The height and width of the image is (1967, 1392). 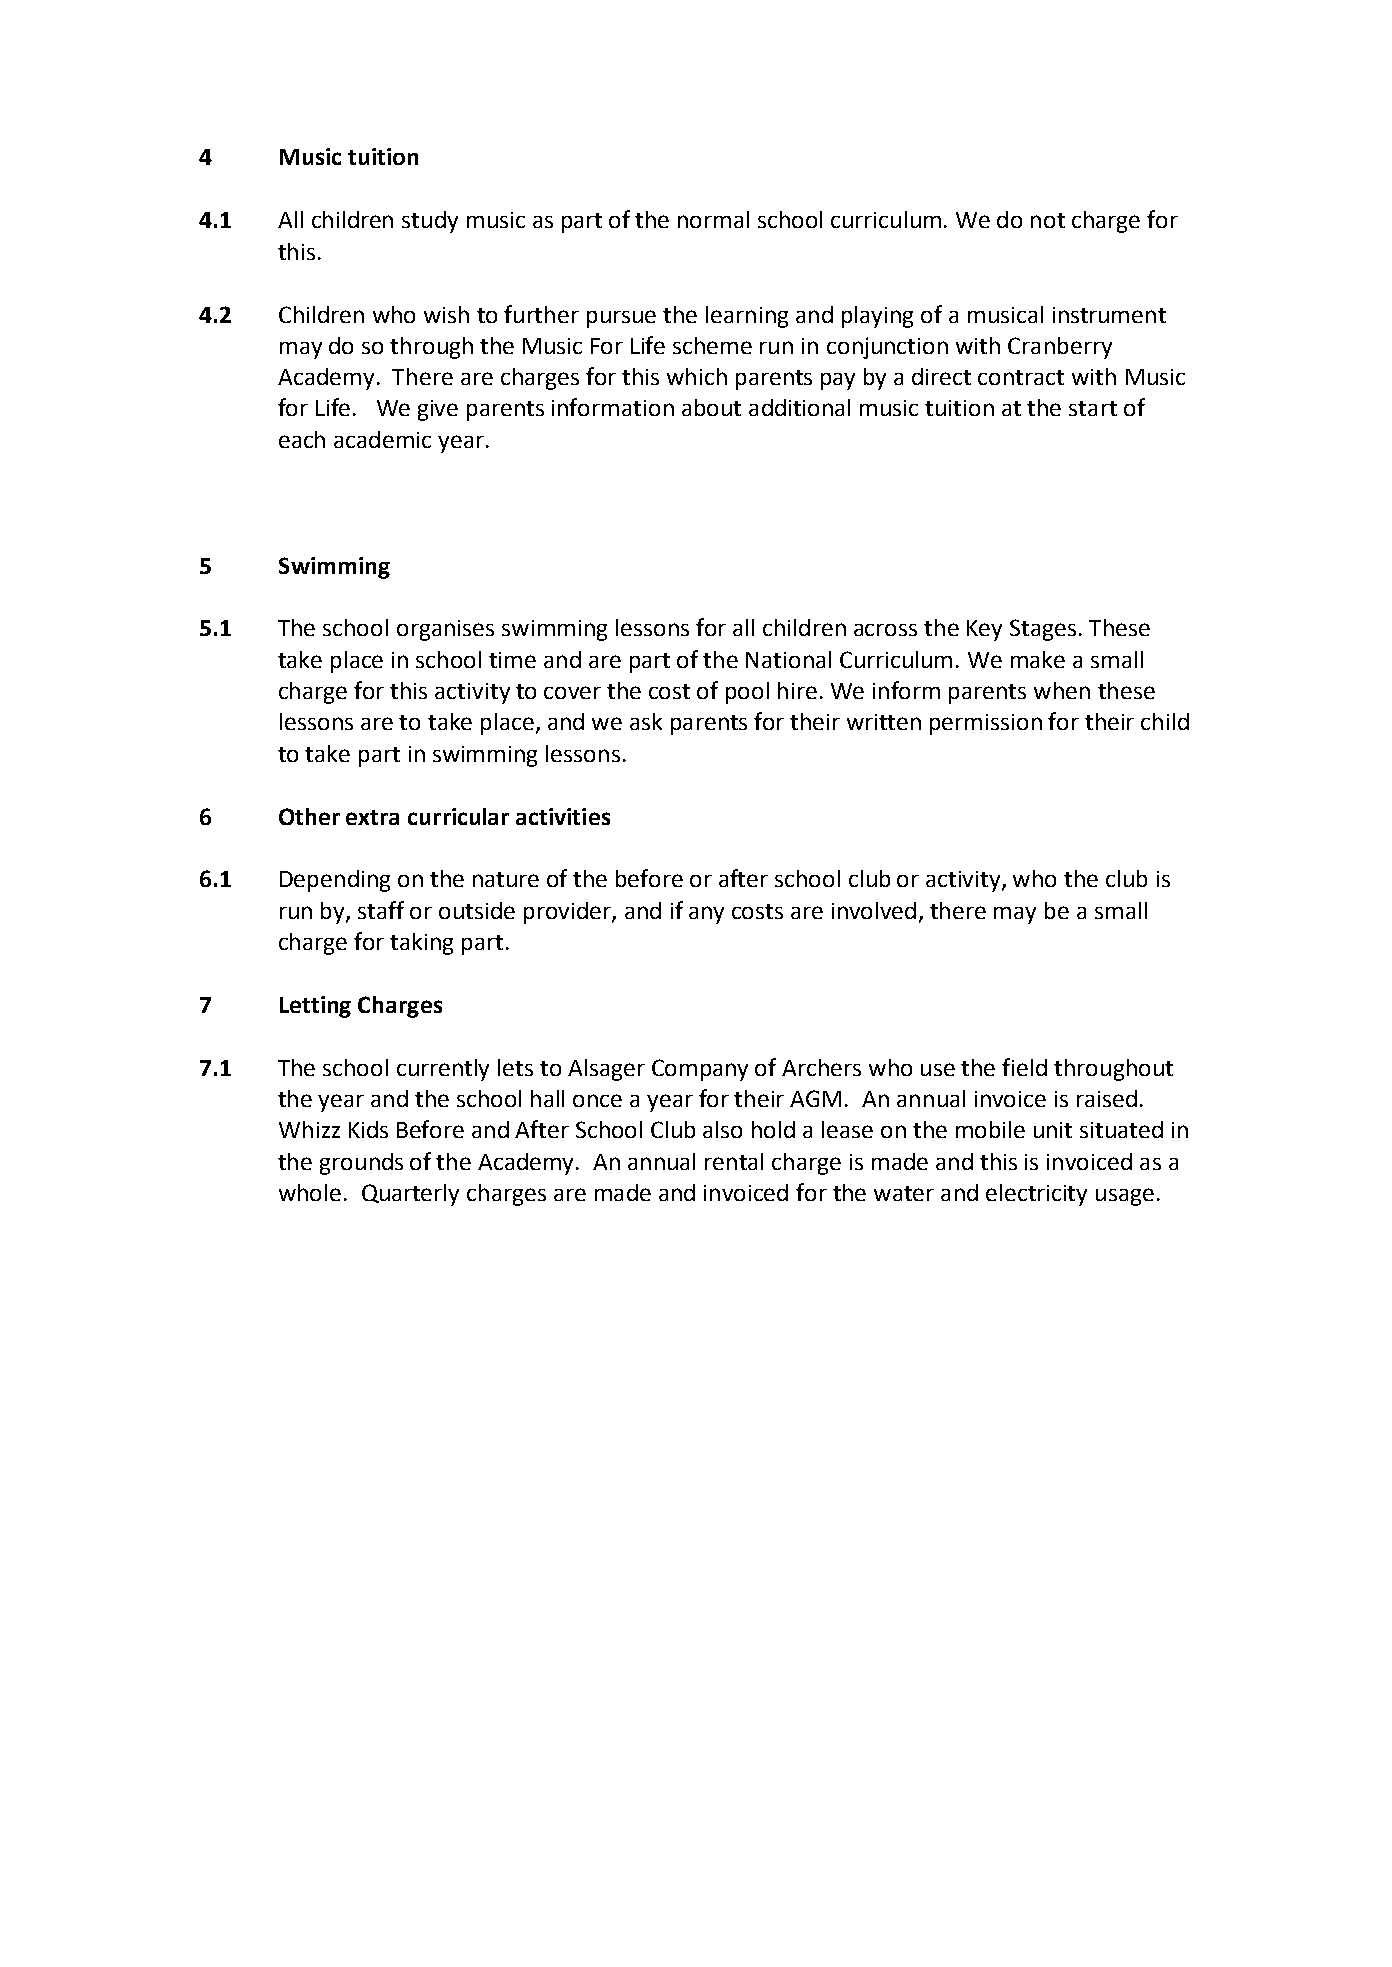 I want to click on grounds, so click(x=361, y=1164).
